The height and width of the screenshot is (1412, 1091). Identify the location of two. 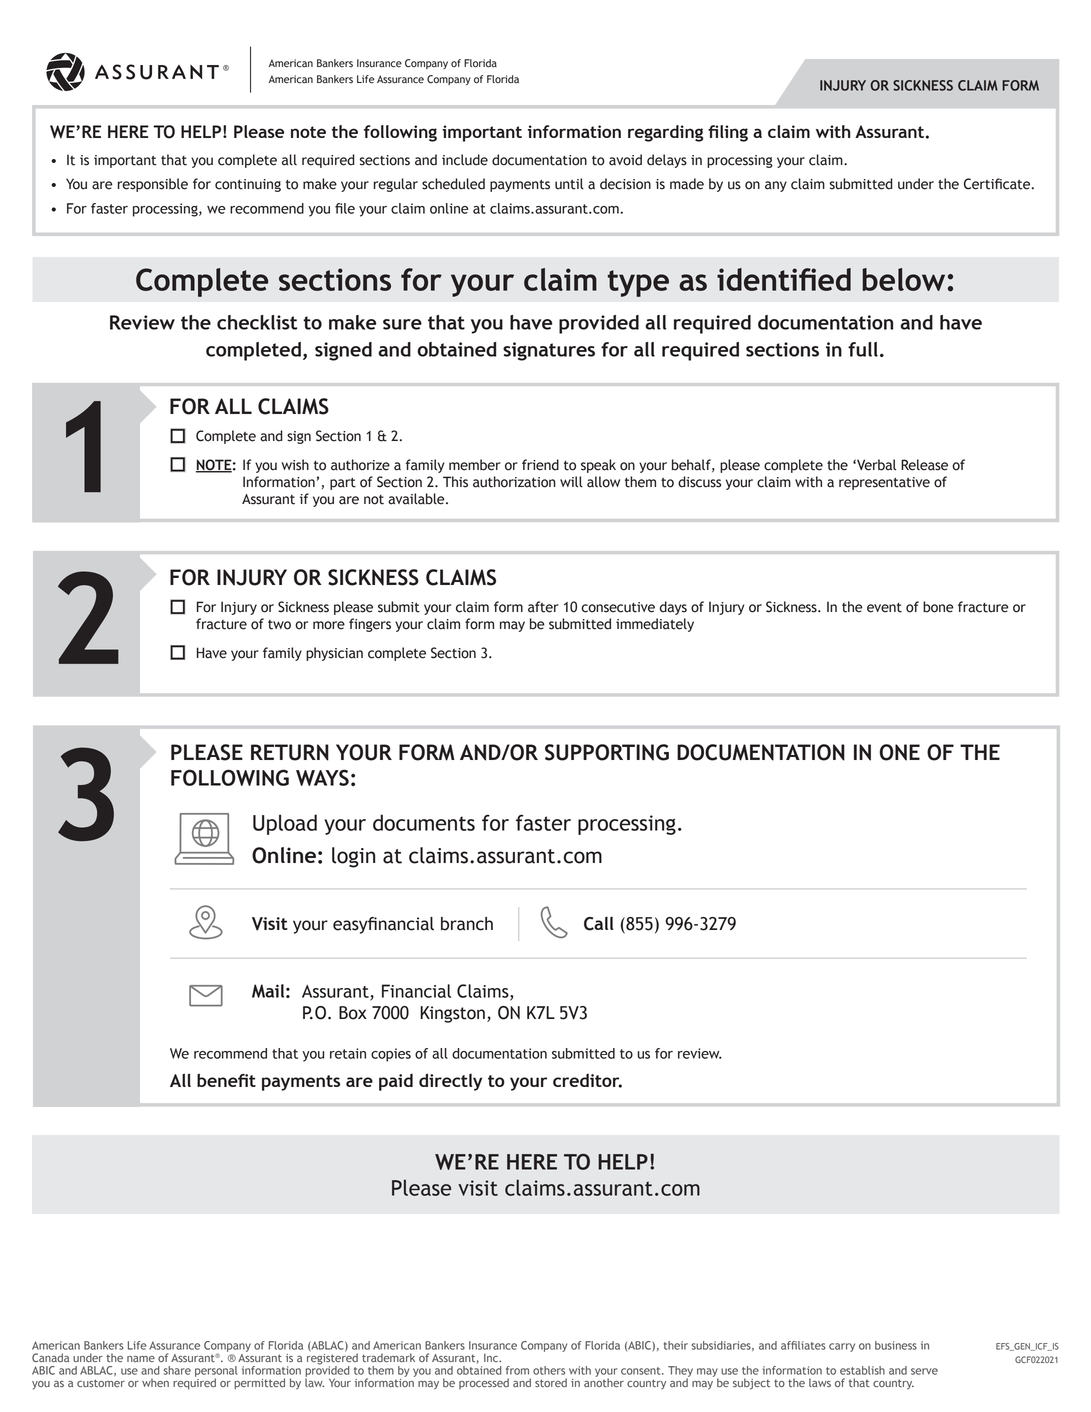
(279, 625).
